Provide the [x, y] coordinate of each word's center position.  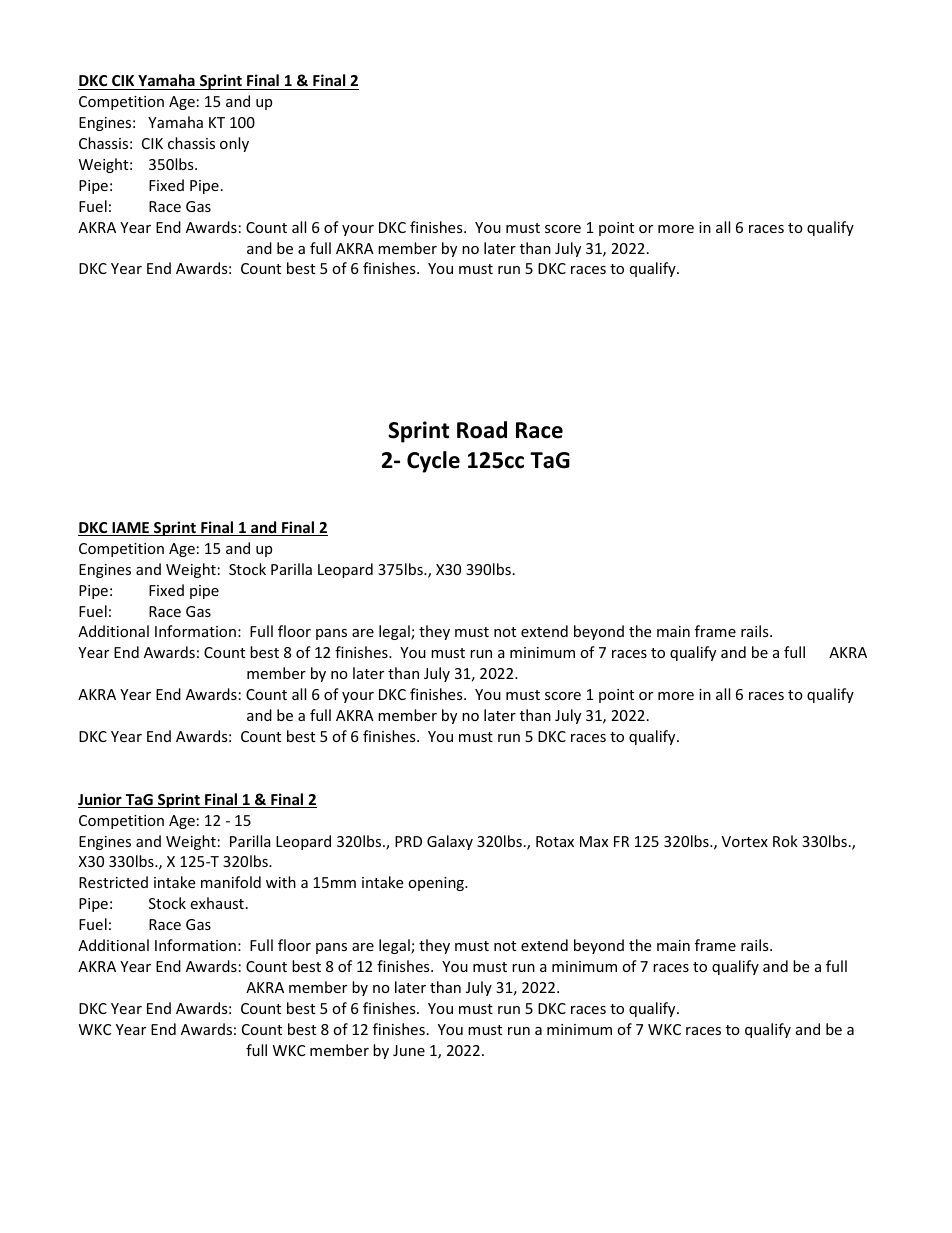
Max [594, 841]
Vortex [745, 841]
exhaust [217, 903]
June [409, 1050]
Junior [101, 800]
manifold [231, 882]
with [281, 882]
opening [437, 884]
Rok [785, 841]
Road [482, 430]
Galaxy [450, 842]
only [234, 144]
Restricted [113, 882]
